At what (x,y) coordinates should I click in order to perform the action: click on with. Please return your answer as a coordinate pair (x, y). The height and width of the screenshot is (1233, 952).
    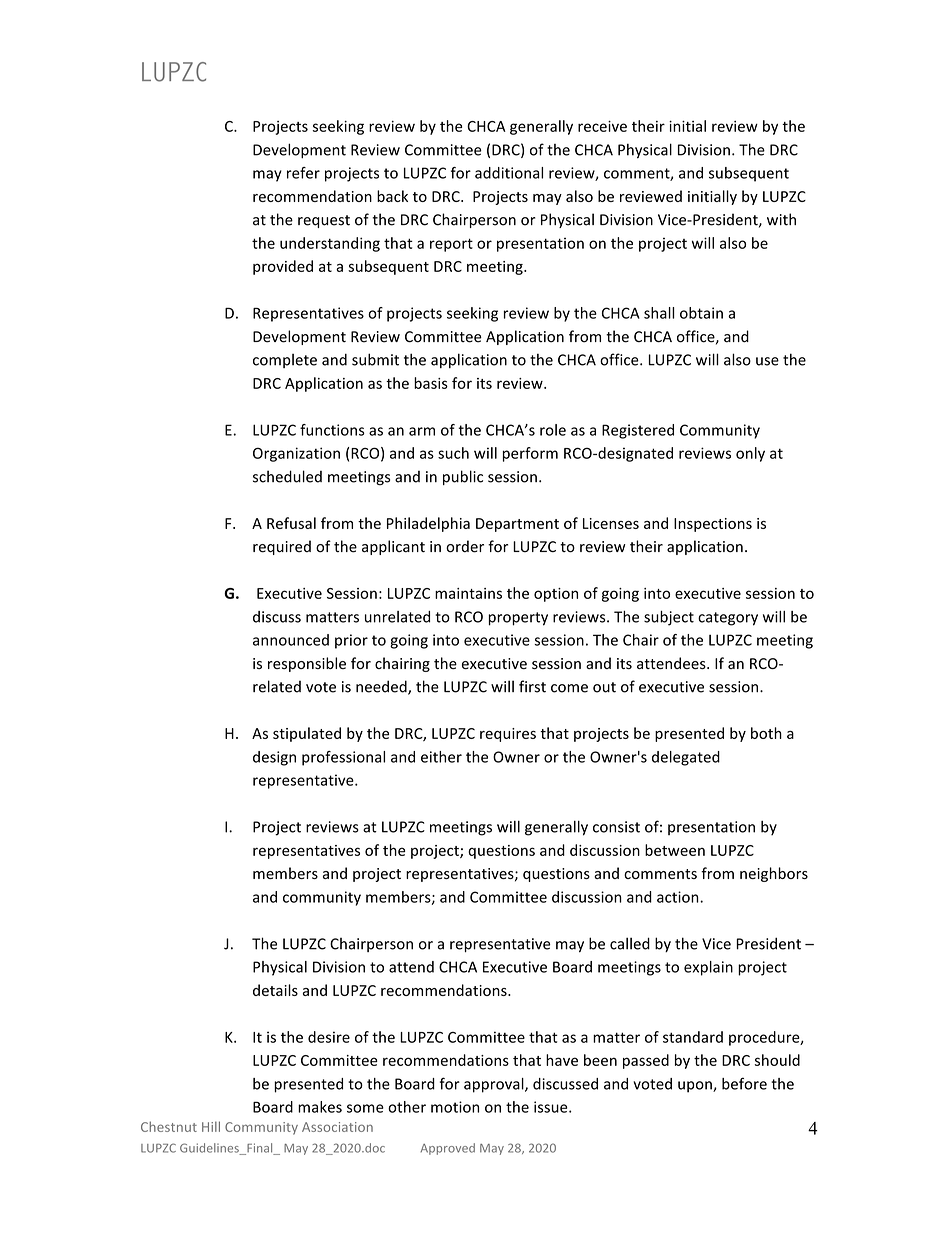
    Looking at the image, I should click on (781, 219).
